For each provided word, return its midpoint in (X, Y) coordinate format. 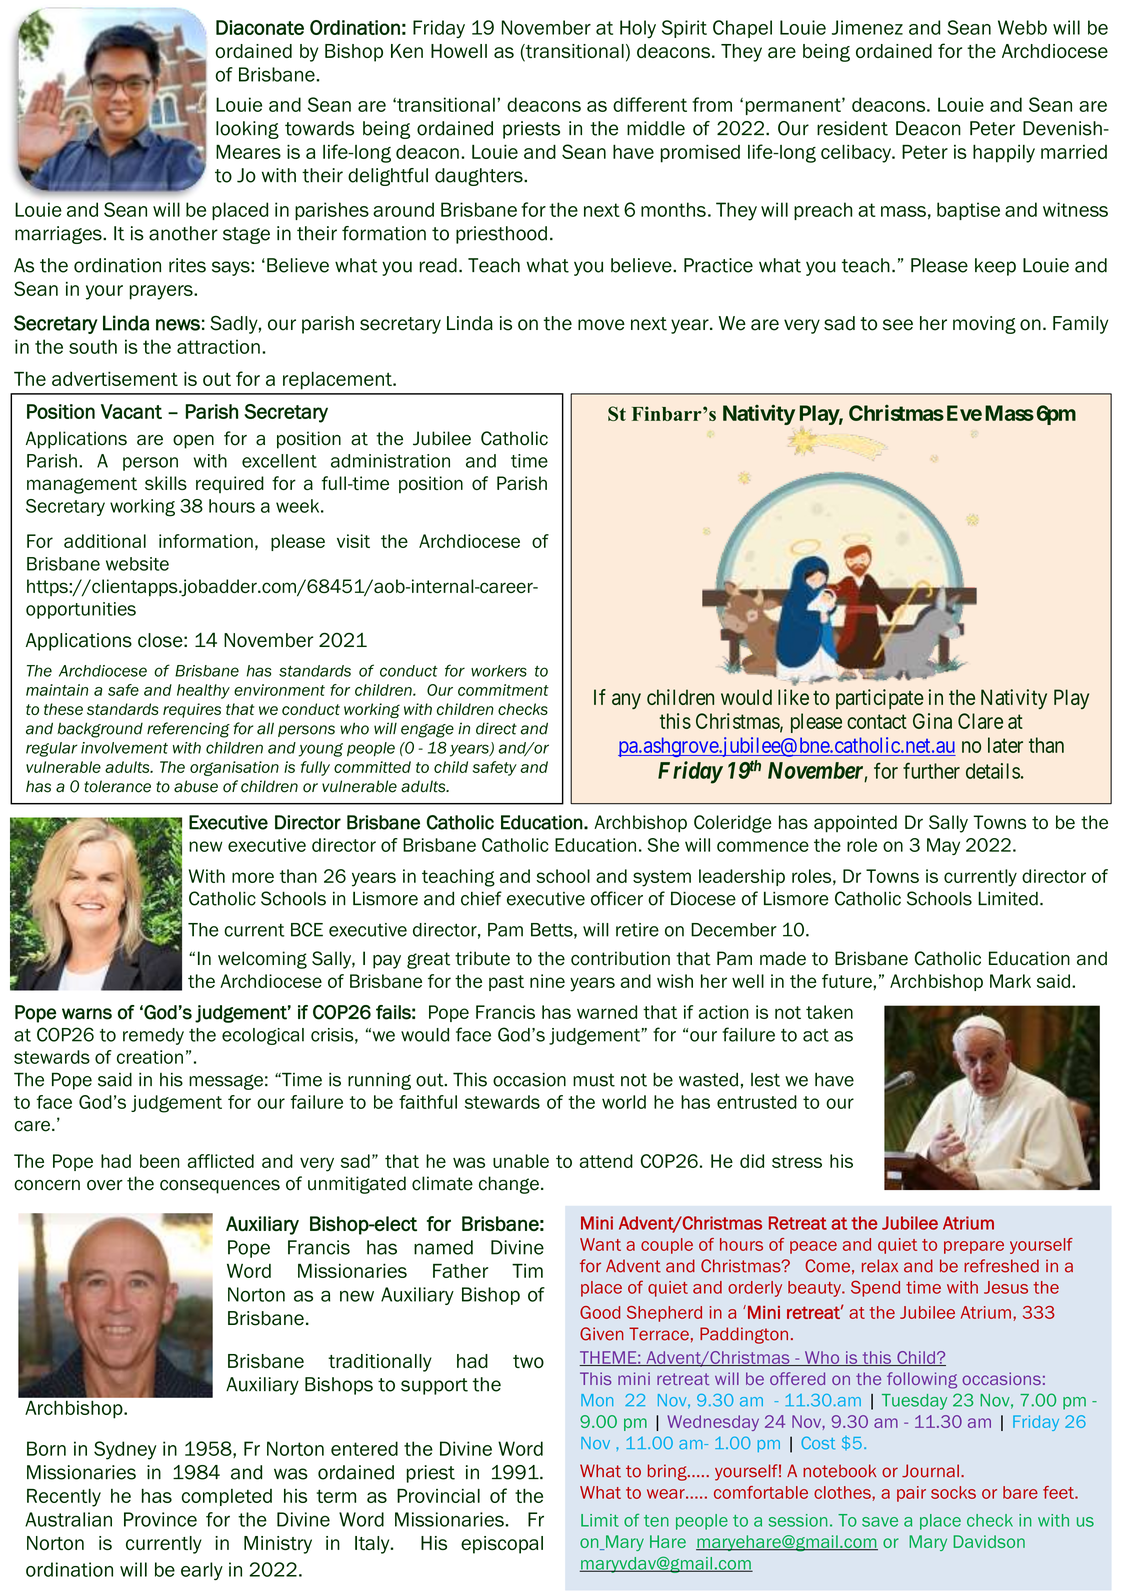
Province (160, 1519)
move (601, 325)
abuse (196, 786)
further (931, 770)
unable (521, 1161)
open (193, 442)
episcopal (502, 1545)
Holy (638, 29)
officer (617, 898)
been (159, 1161)
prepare (974, 1247)
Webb (1022, 27)
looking (247, 130)
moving (984, 325)
